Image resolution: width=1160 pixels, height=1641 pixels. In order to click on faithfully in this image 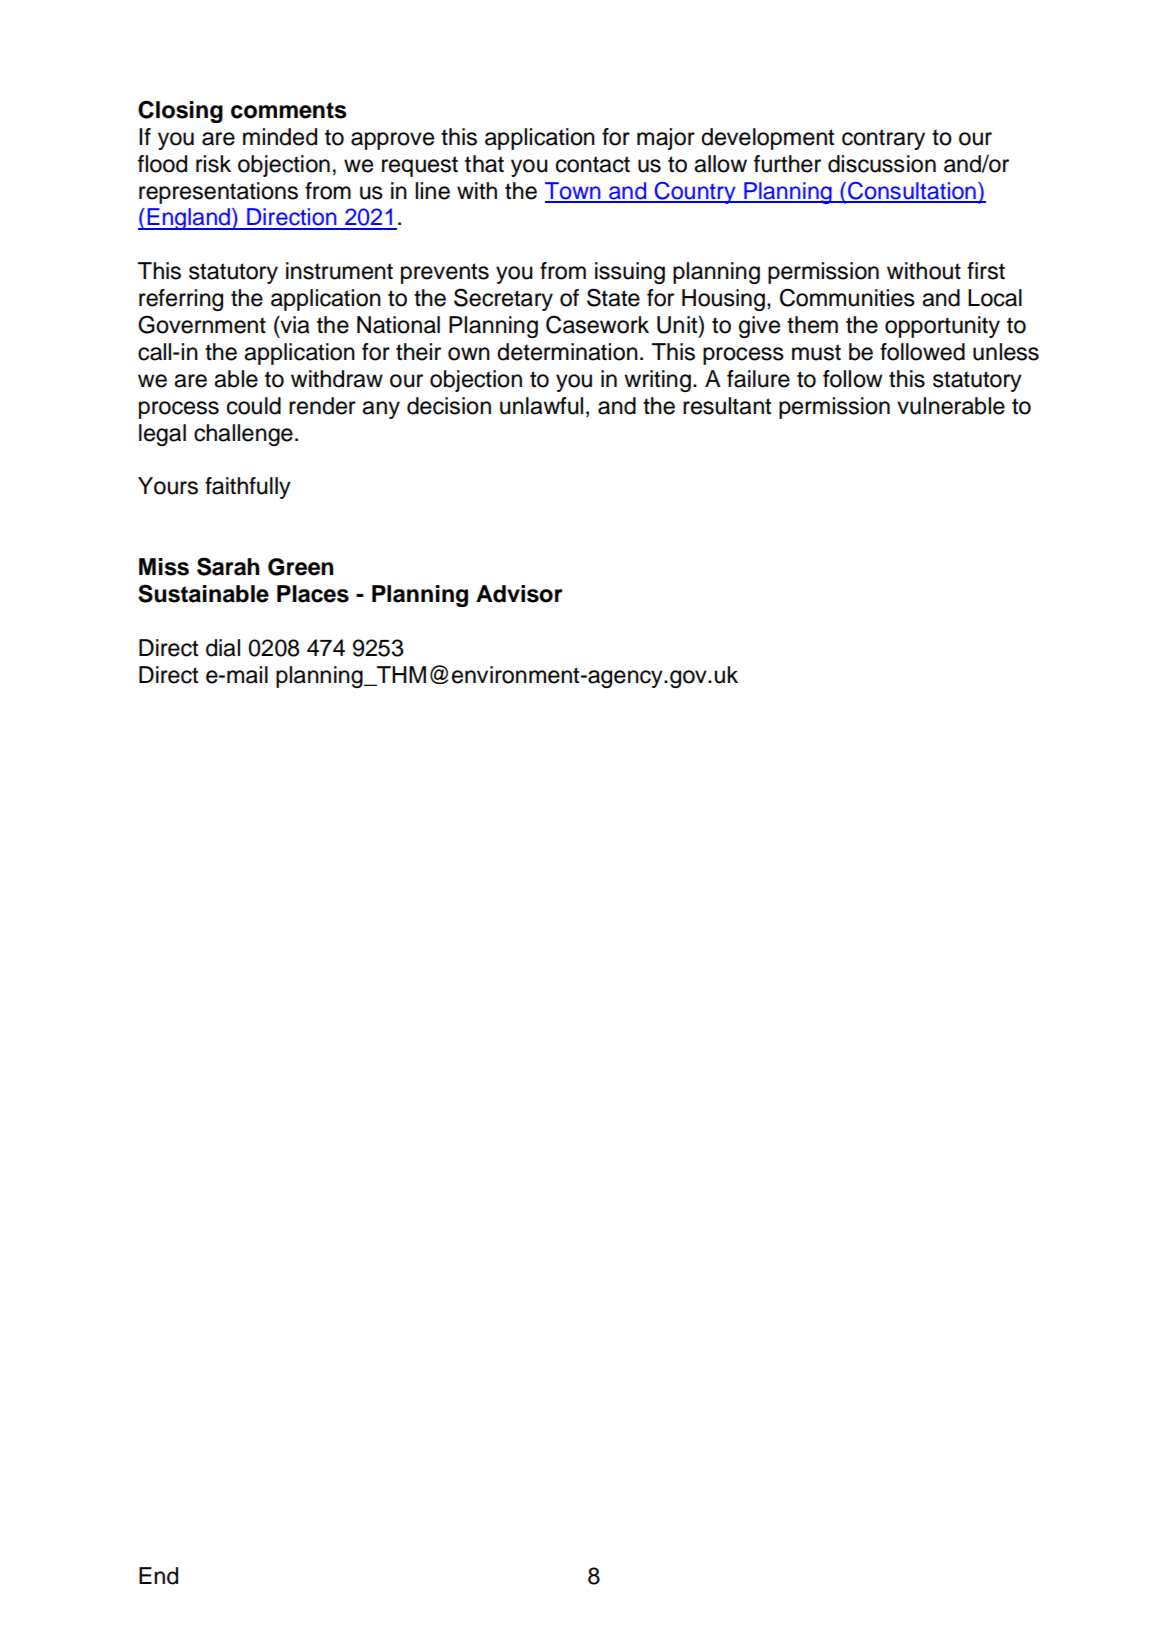, I will do `click(248, 488)`.
